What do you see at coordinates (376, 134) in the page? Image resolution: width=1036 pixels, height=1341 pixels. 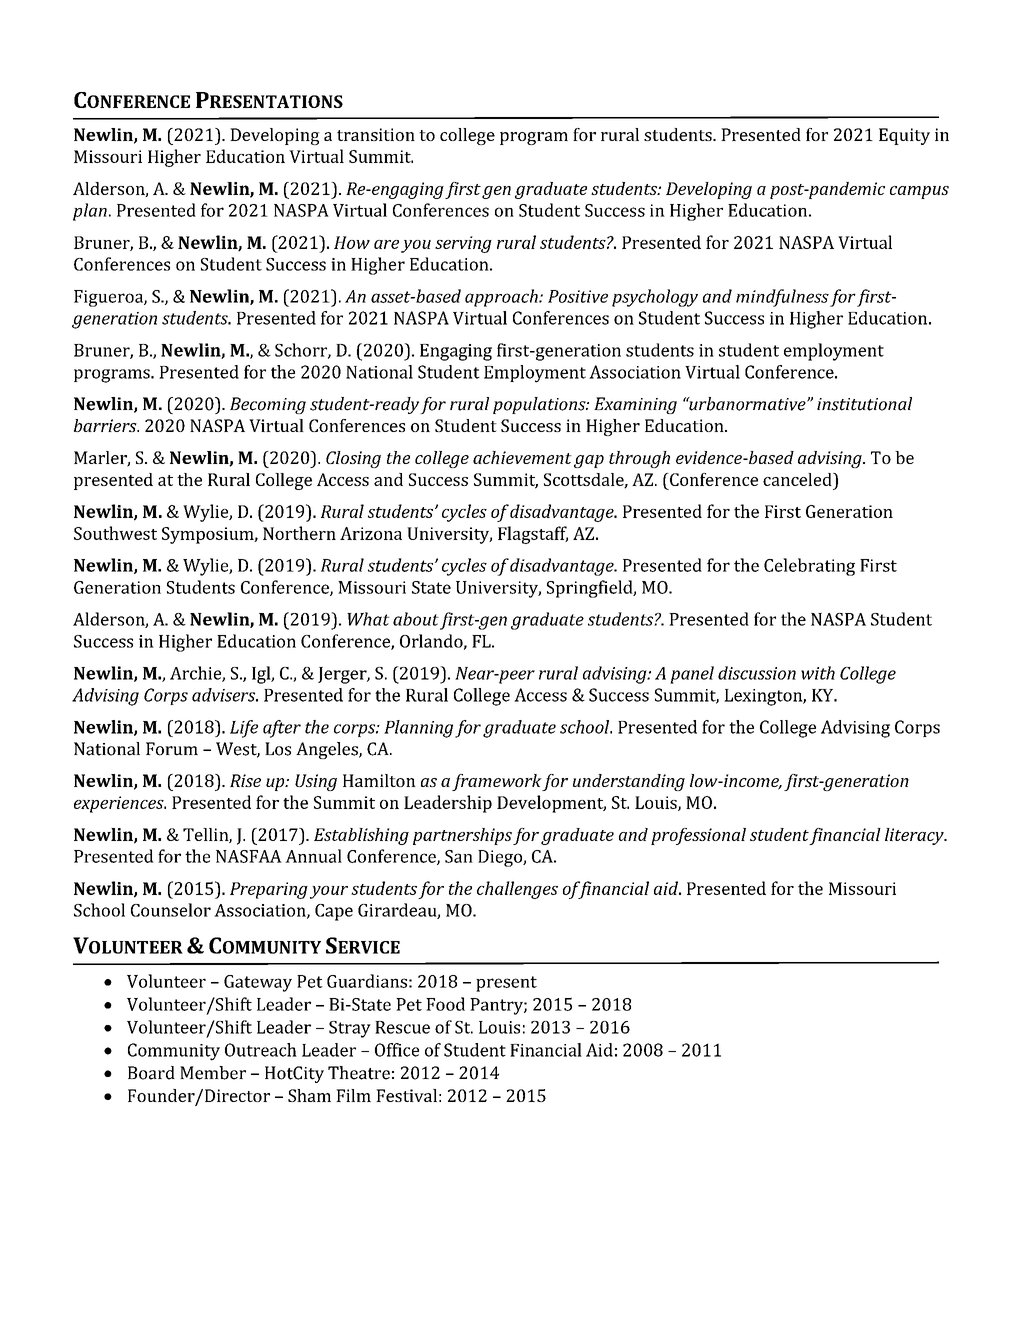 I see `transition` at bounding box center [376, 134].
